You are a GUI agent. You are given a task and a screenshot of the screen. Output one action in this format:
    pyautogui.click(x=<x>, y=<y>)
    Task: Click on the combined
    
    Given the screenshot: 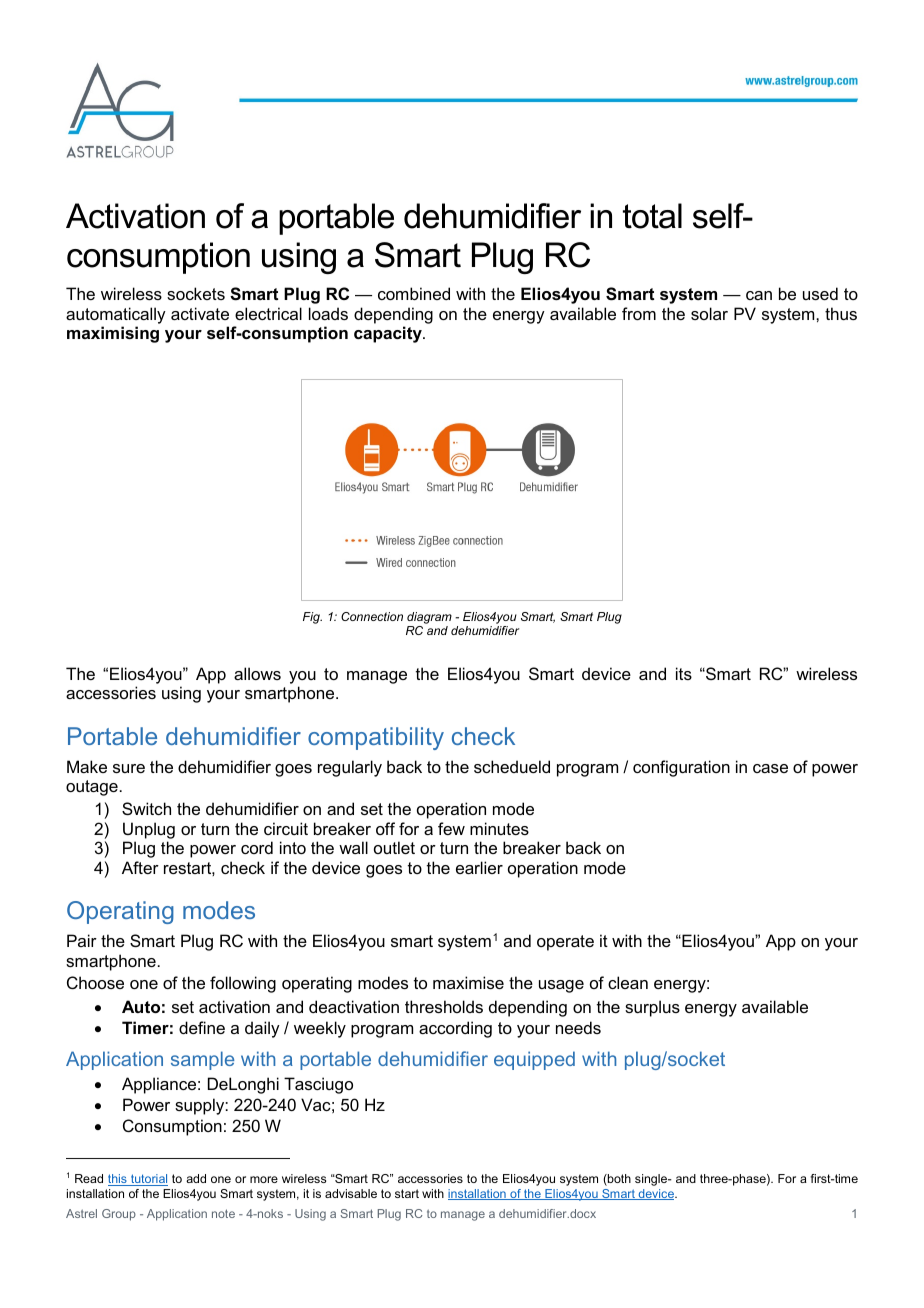 What is the action you would take?
    pyautogui.click(x=414, y=293)
